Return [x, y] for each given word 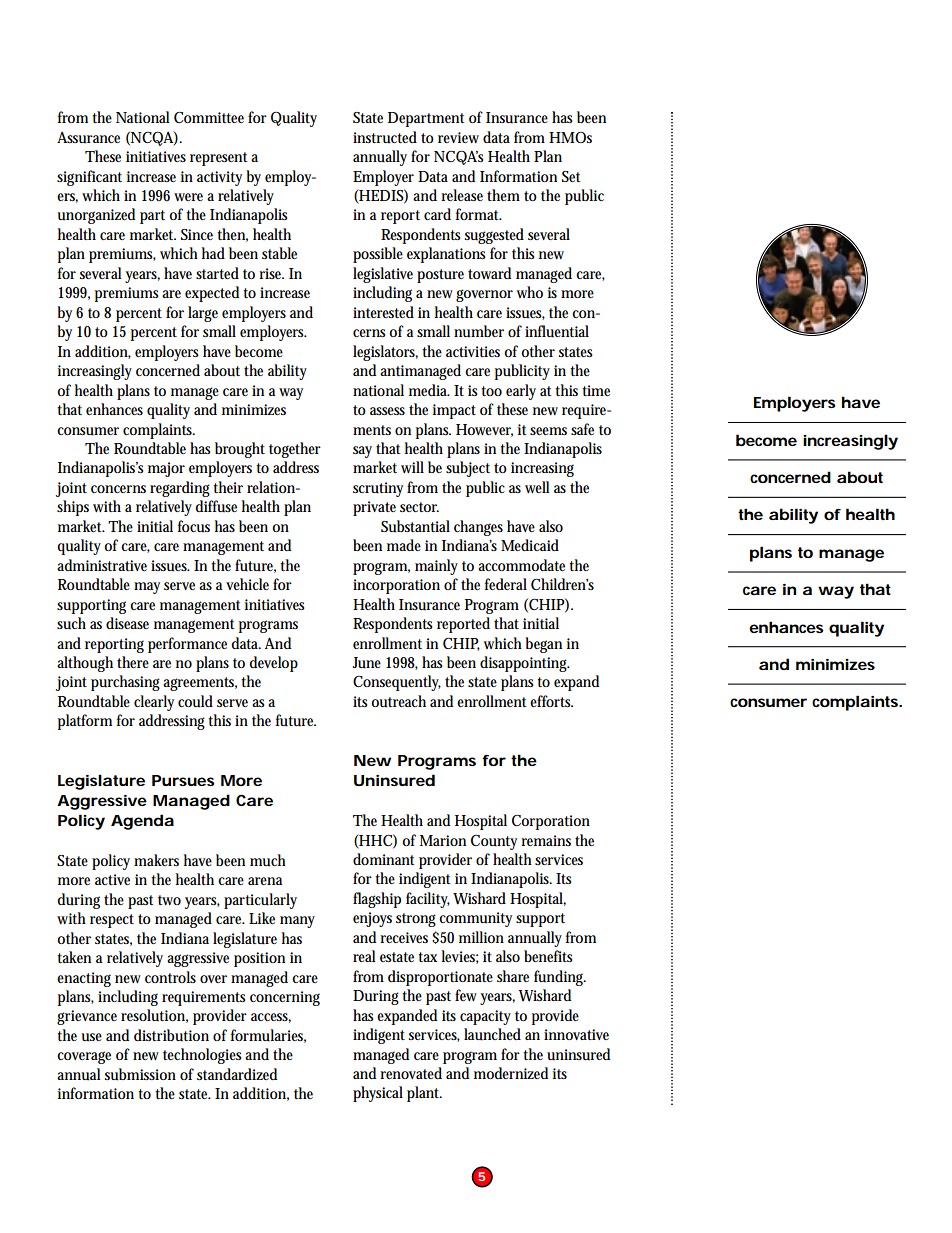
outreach [398, 701]
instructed [385, 137]
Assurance [88, 138]
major [166, 469]
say [362, 452]
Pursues [183, 780]
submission [140, 1074]
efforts [551, 701]
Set [571, 176]
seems [548, 431]
